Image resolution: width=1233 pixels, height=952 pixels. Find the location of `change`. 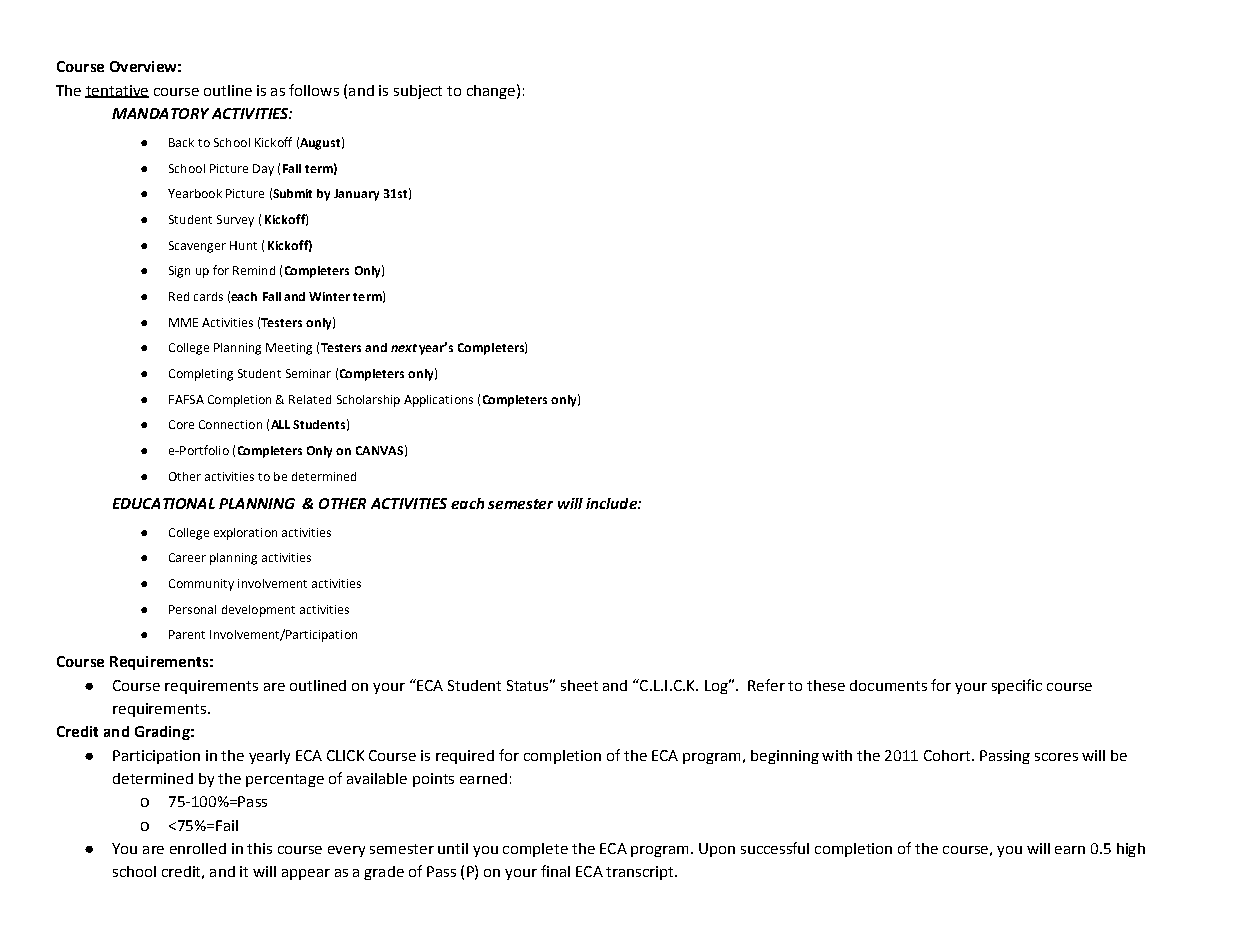

change is located at coordinates (491, 92).
